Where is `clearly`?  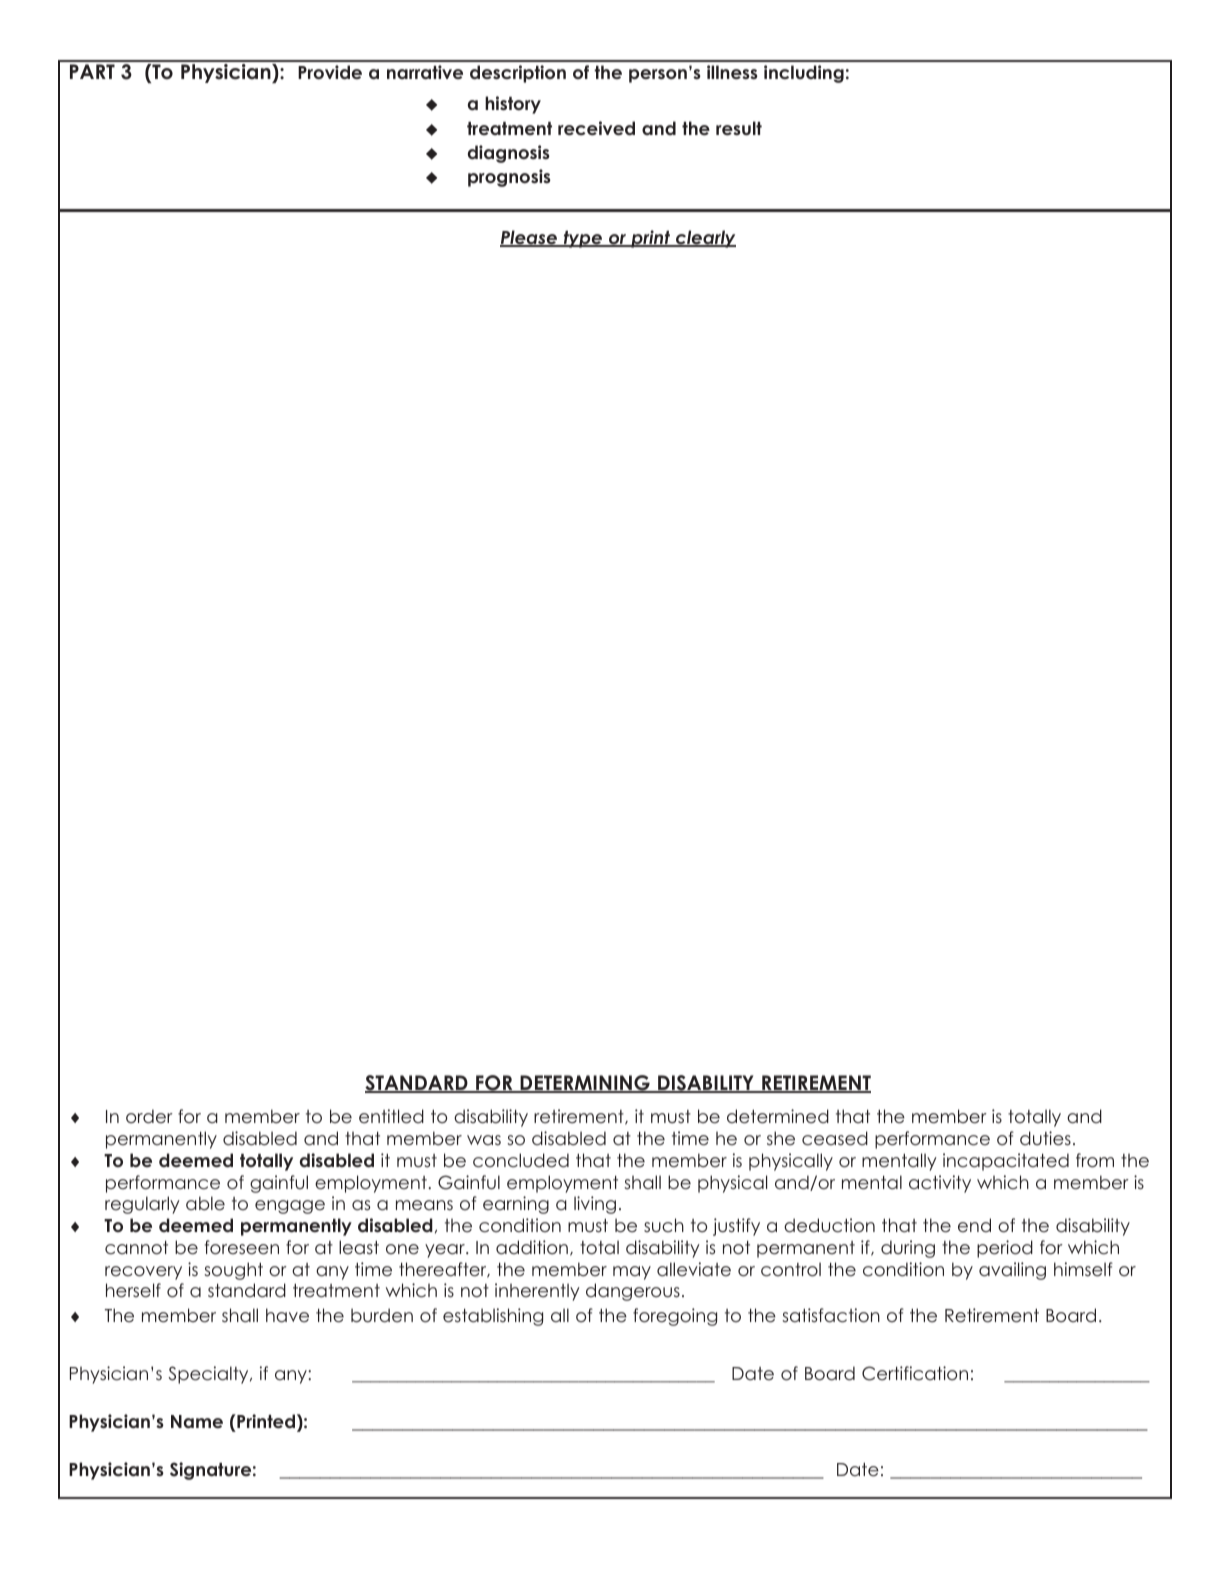
clearly is located at coordinates (705, 239).
